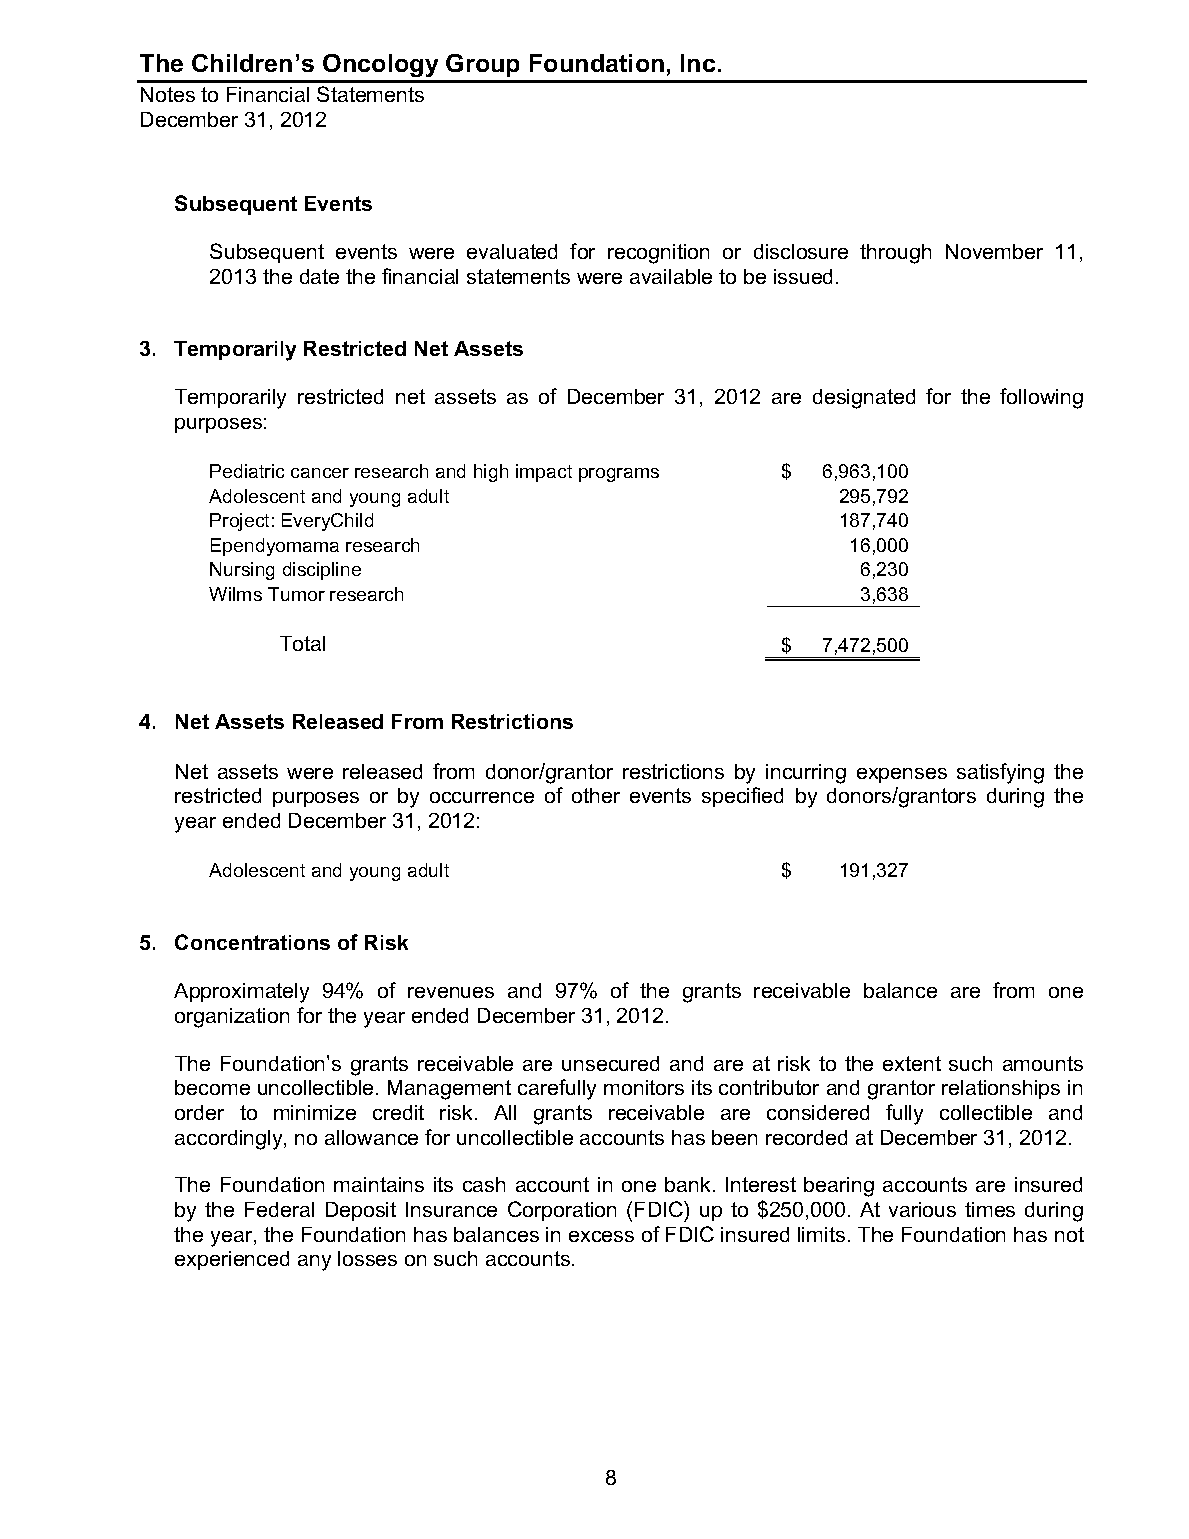 The width and height of the screenshot is (1189, 1539). I want to click on through, so click(895, 254).
